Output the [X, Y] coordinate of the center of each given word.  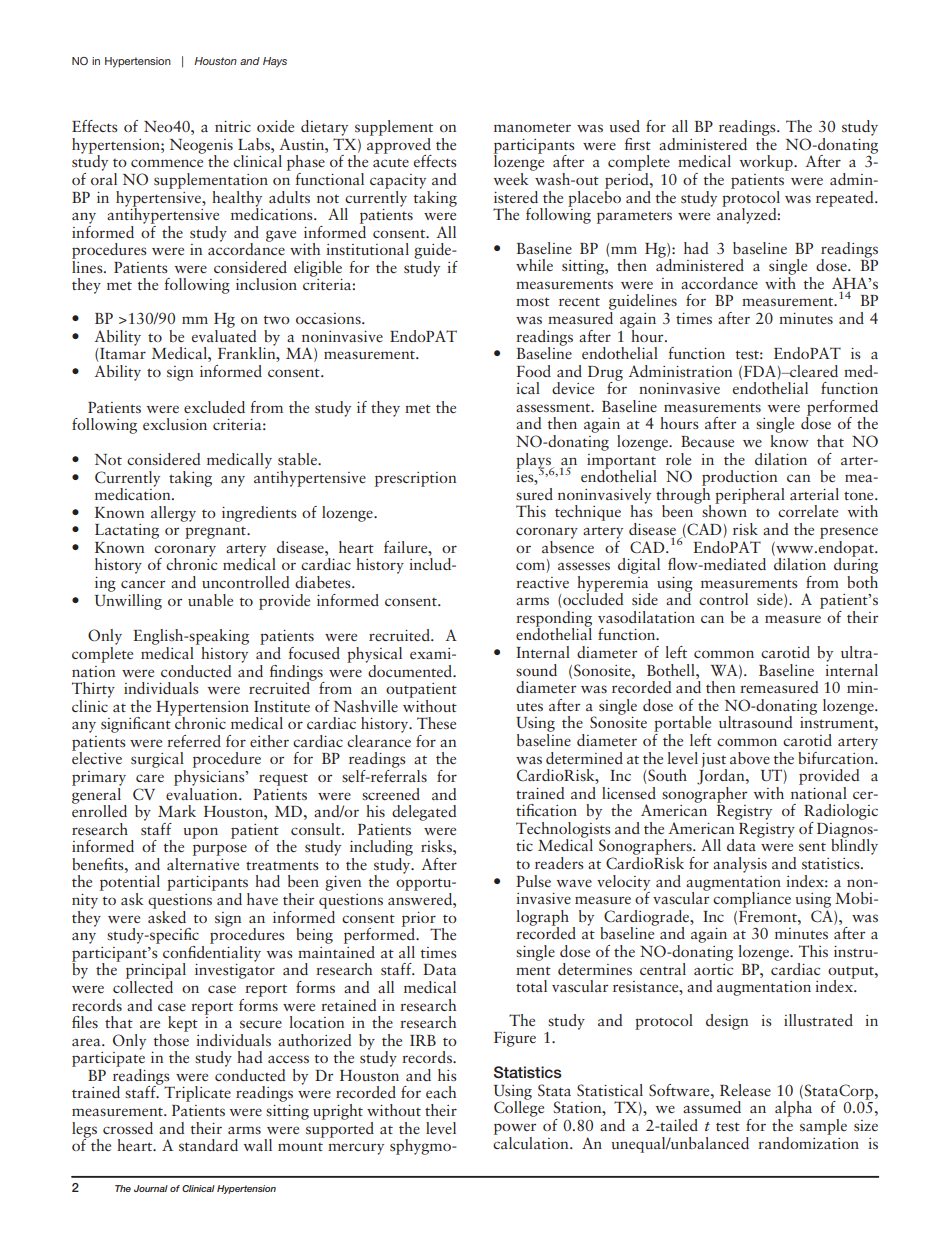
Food [533, 371]
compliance [752, 900]
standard [208, 1145]
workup [767, 163]
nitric [233, 126]
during [856, 564]
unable [210, 600]
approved [399, 145]
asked [167, 915]
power [515, 1129]
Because [707, 441]
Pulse [533, 881]
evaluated [224, 334]
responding [554, 620]
